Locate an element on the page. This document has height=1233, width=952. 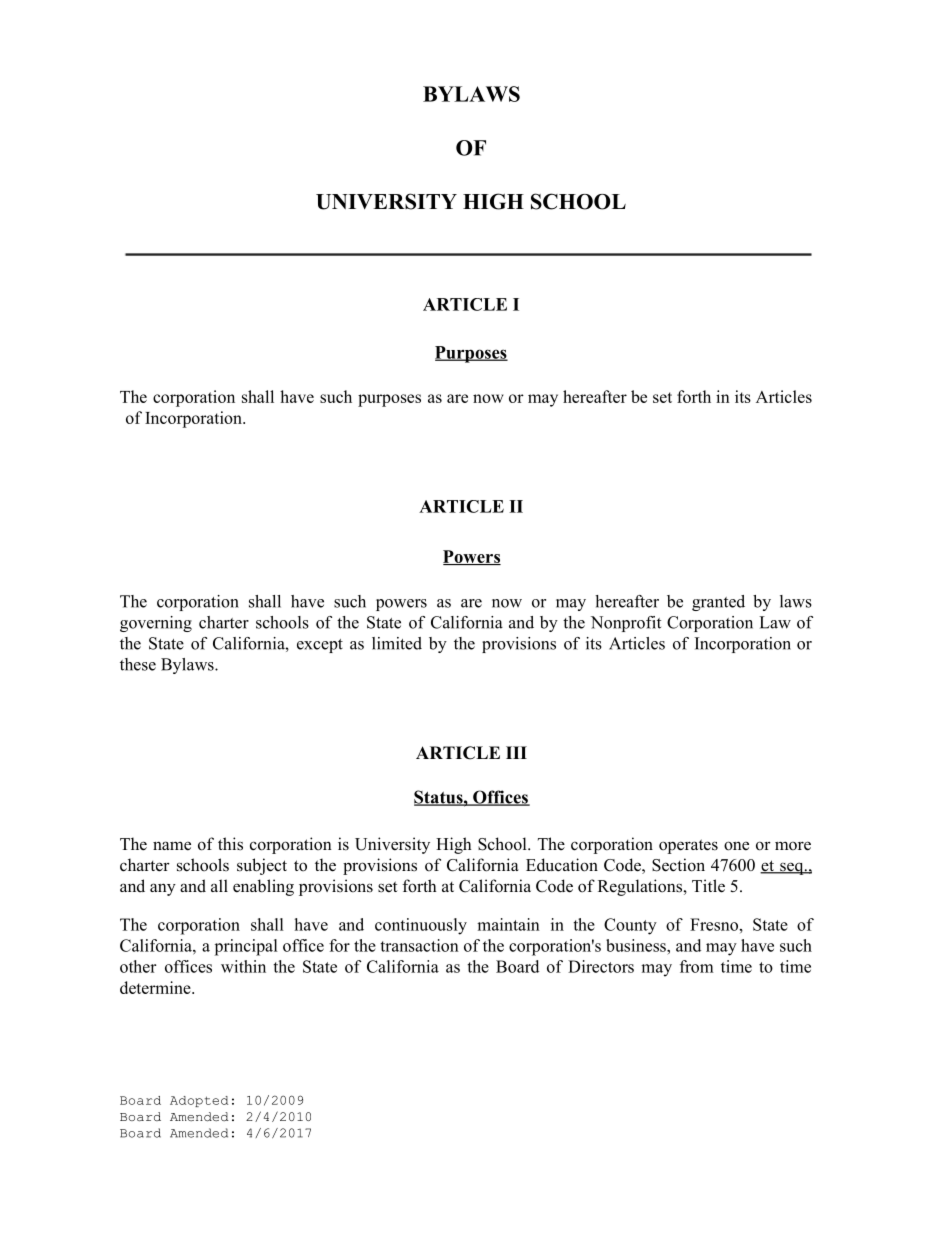
this is located at coordinates (230, 844).
